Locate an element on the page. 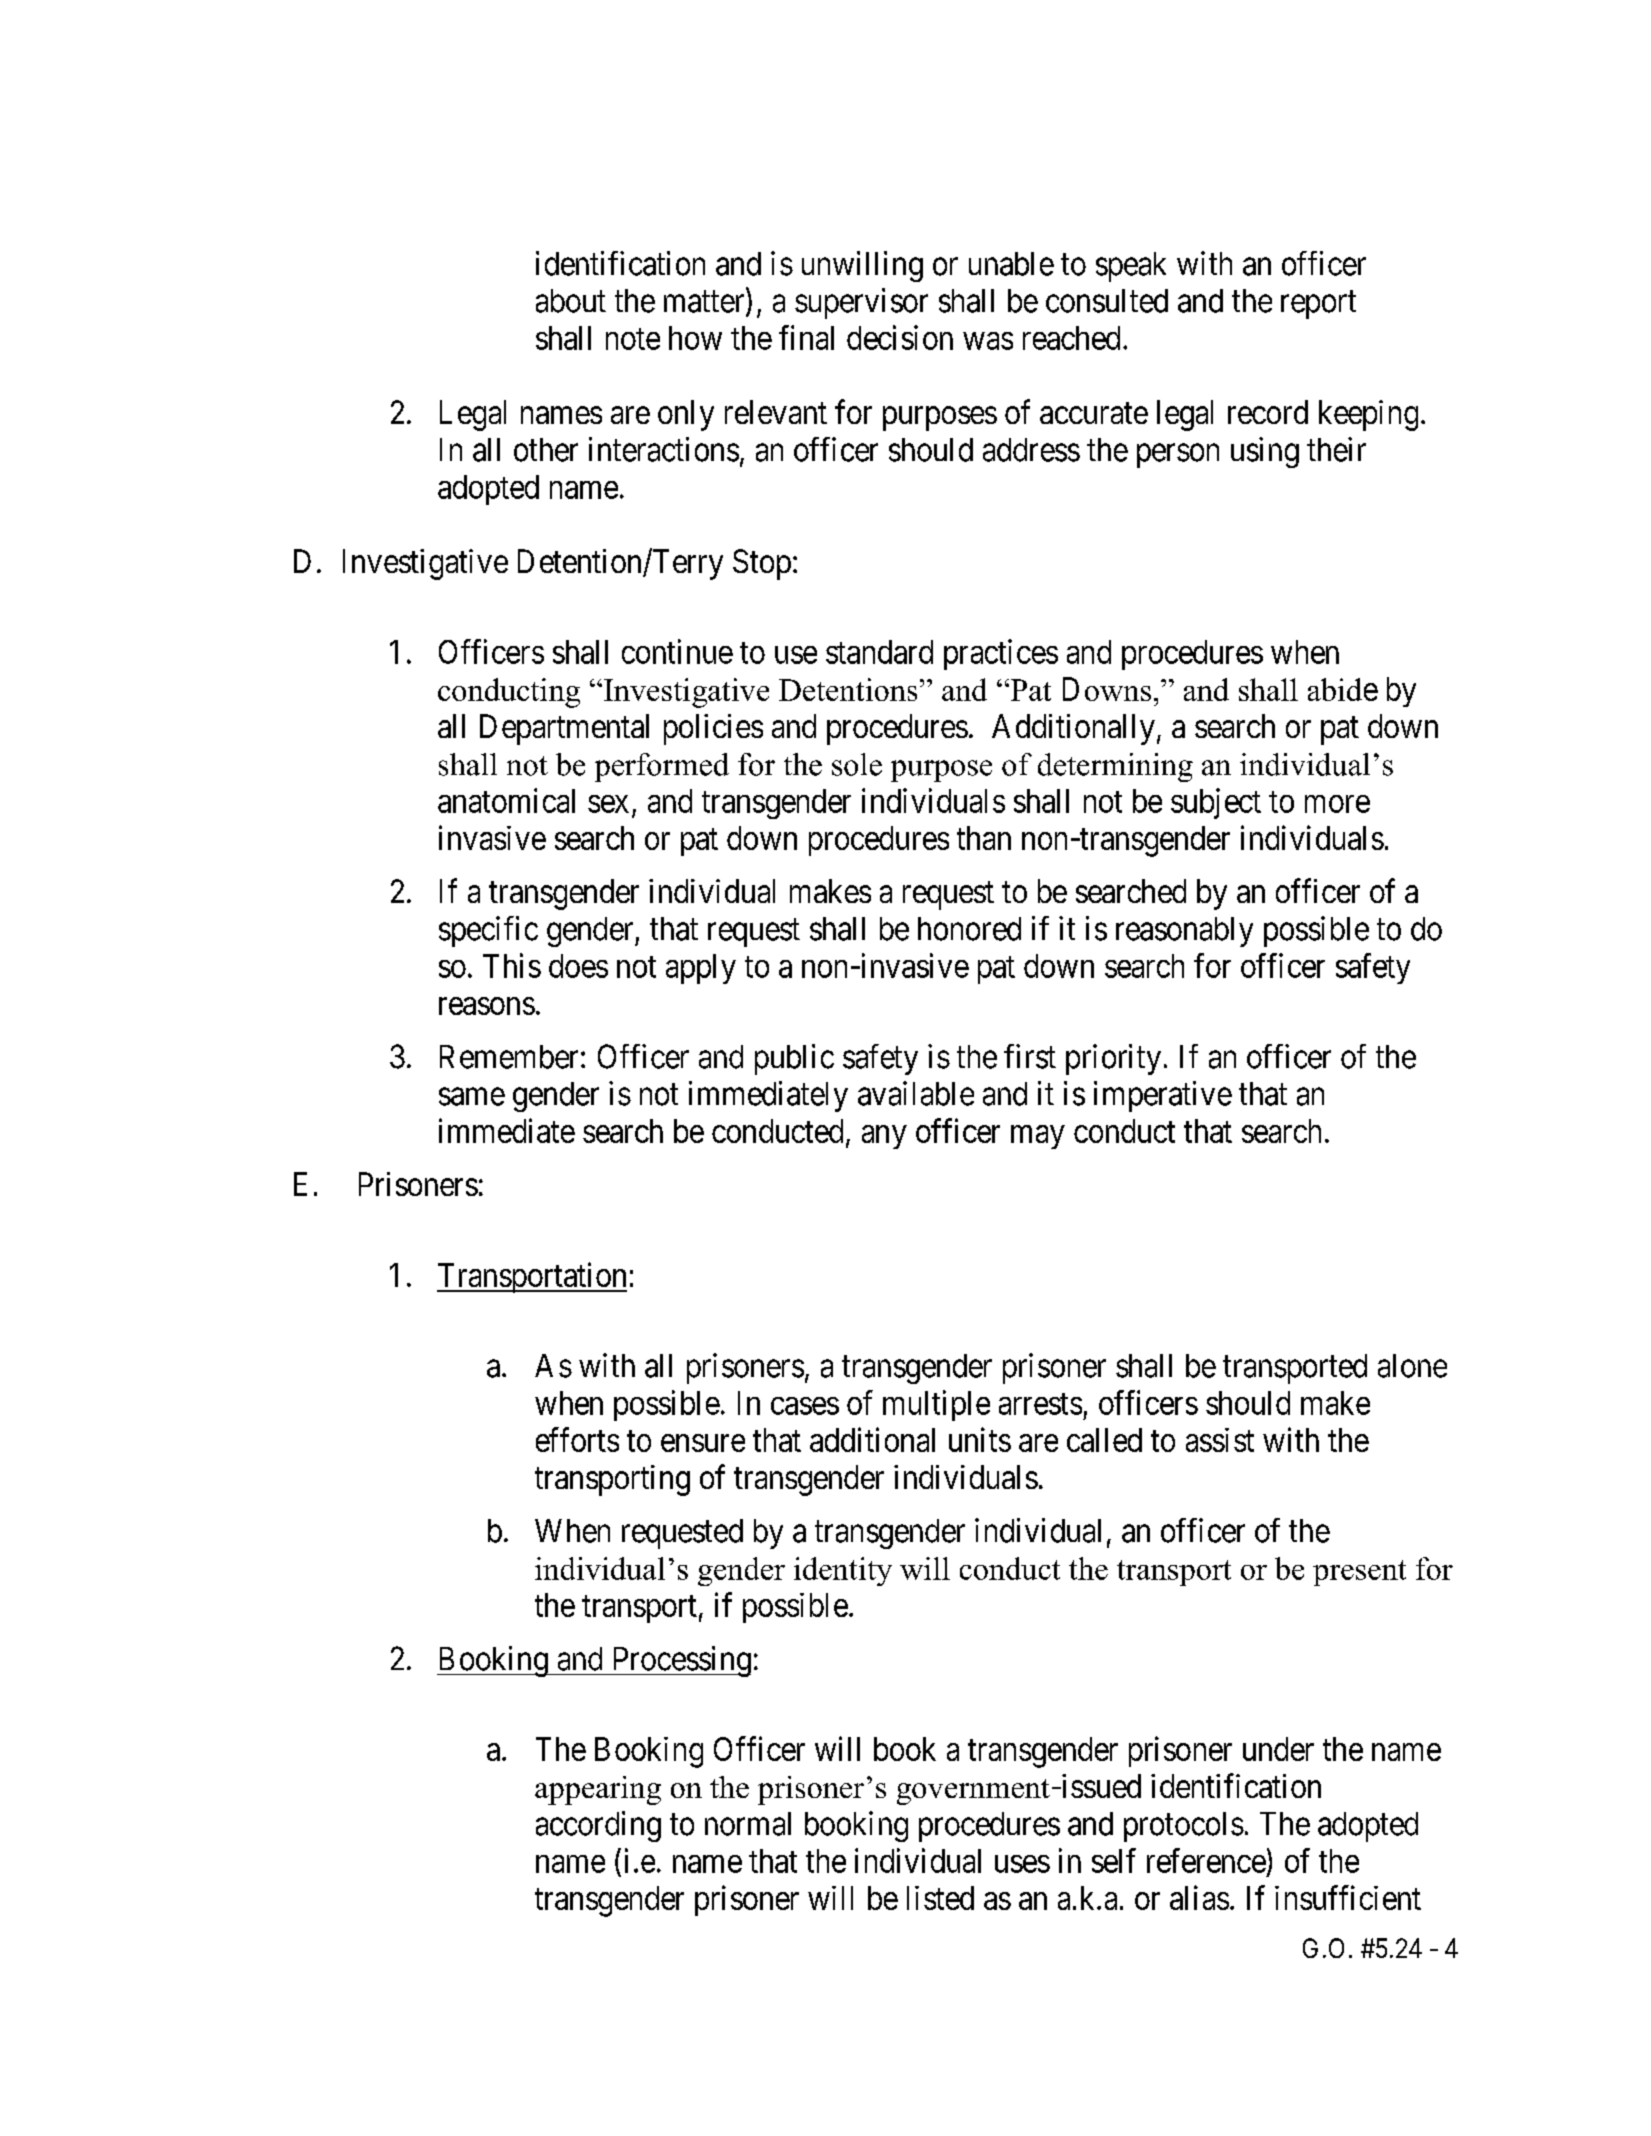 This document has width=1651, height=2136. sex is located at coordinates (608, 804).
